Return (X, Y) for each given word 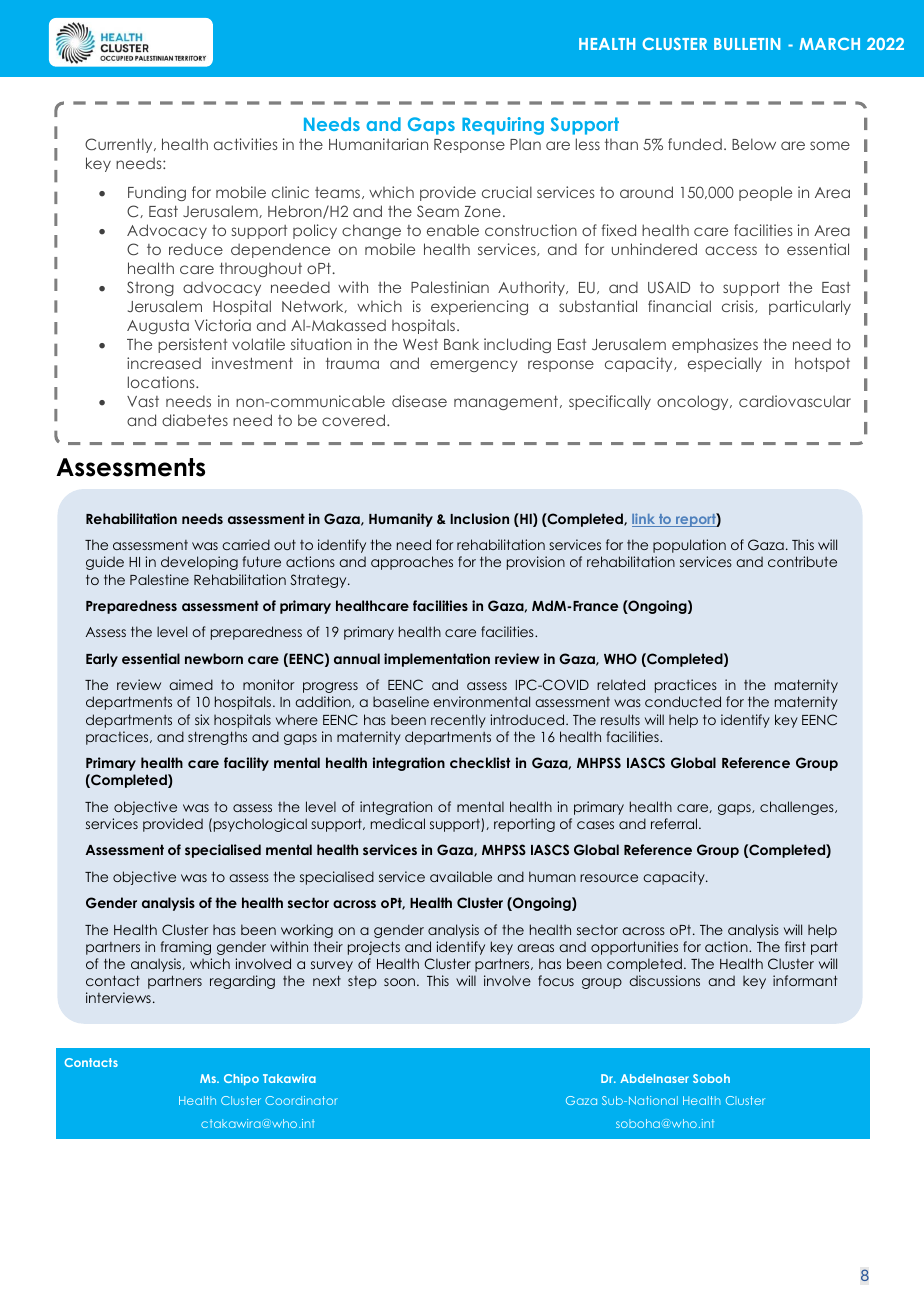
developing (199, 563)
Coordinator (301, 1100)
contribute (802, 561)
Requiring (503, 126)
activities (246, 144)
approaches (412, 563)
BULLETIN (747, 44)
